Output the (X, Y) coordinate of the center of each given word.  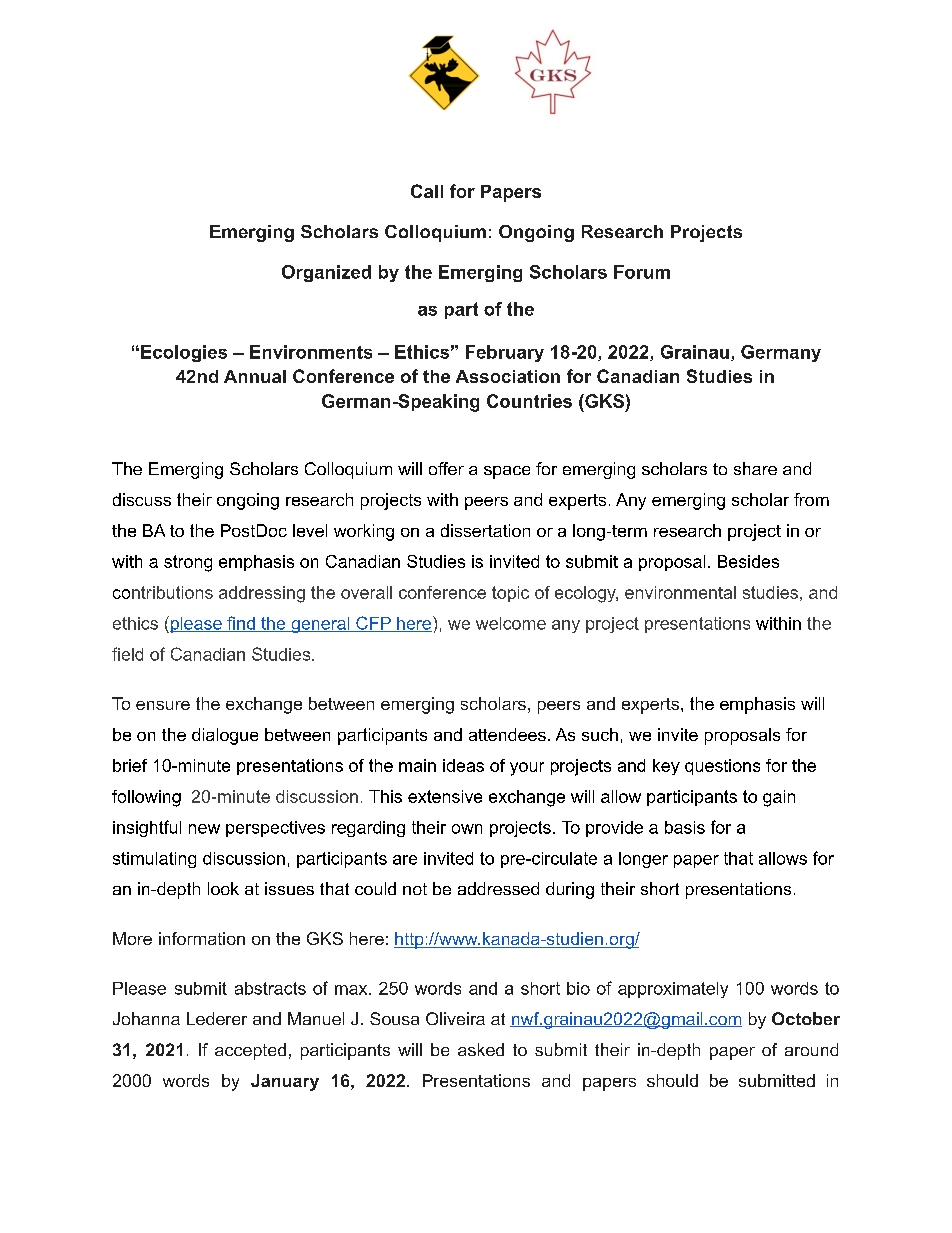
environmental (680, 592)
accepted (250, 1051)
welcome (511, 623)
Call (427, 191)
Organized (326, 273)
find (241, 624)
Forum (642, 272)
